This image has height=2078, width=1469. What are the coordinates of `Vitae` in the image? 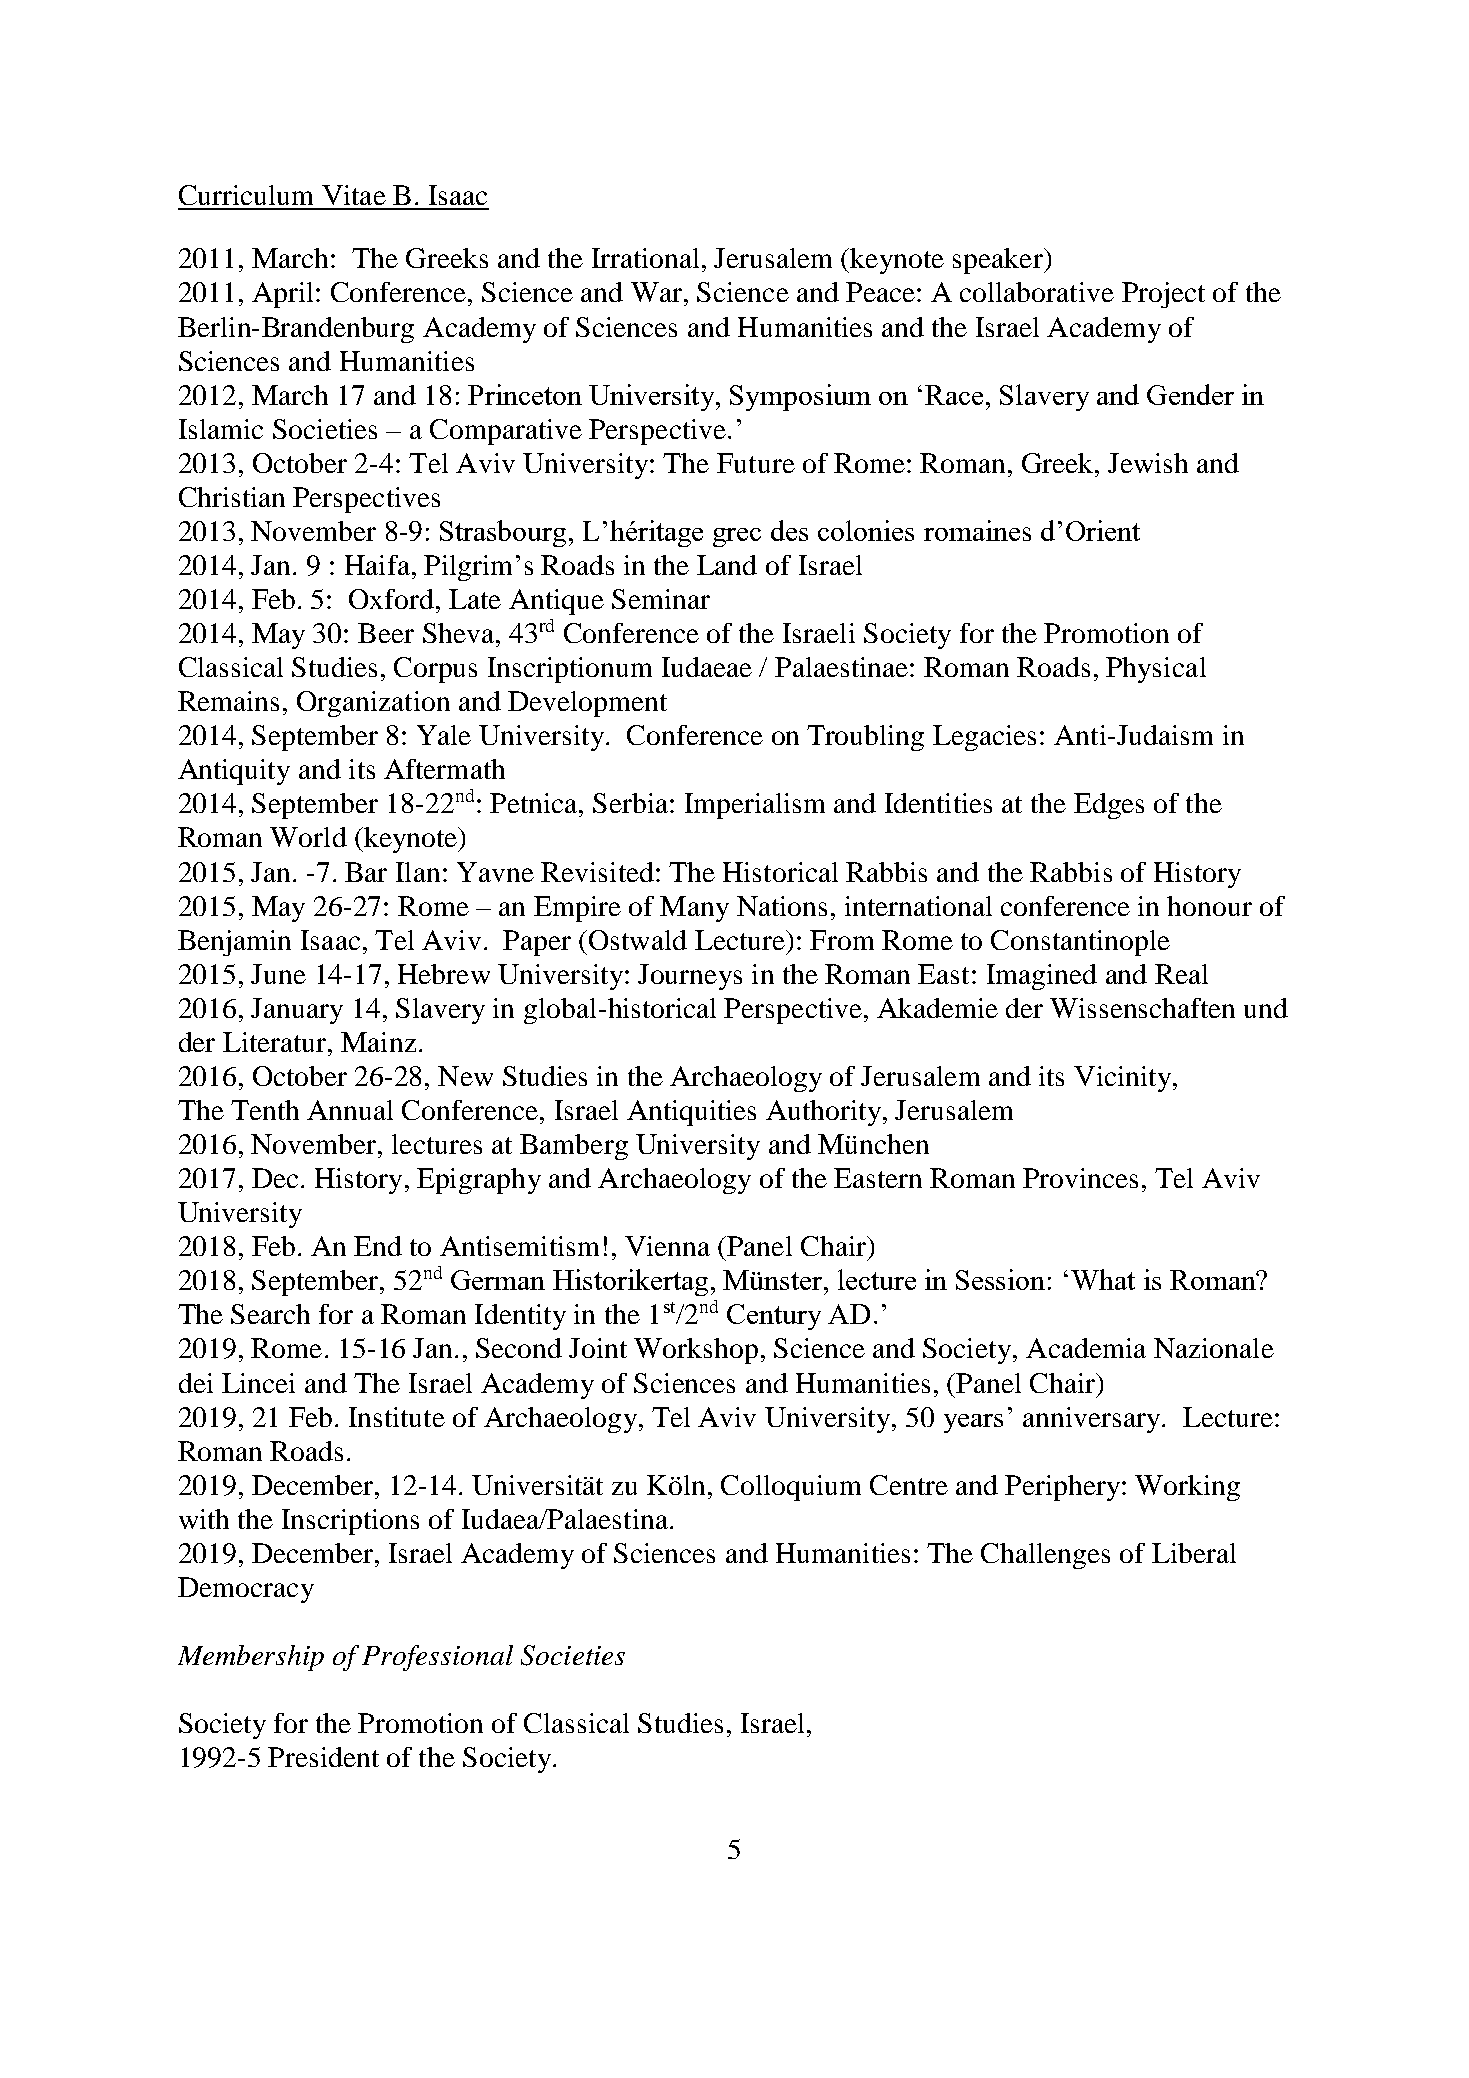 It's located at (354, 195).
